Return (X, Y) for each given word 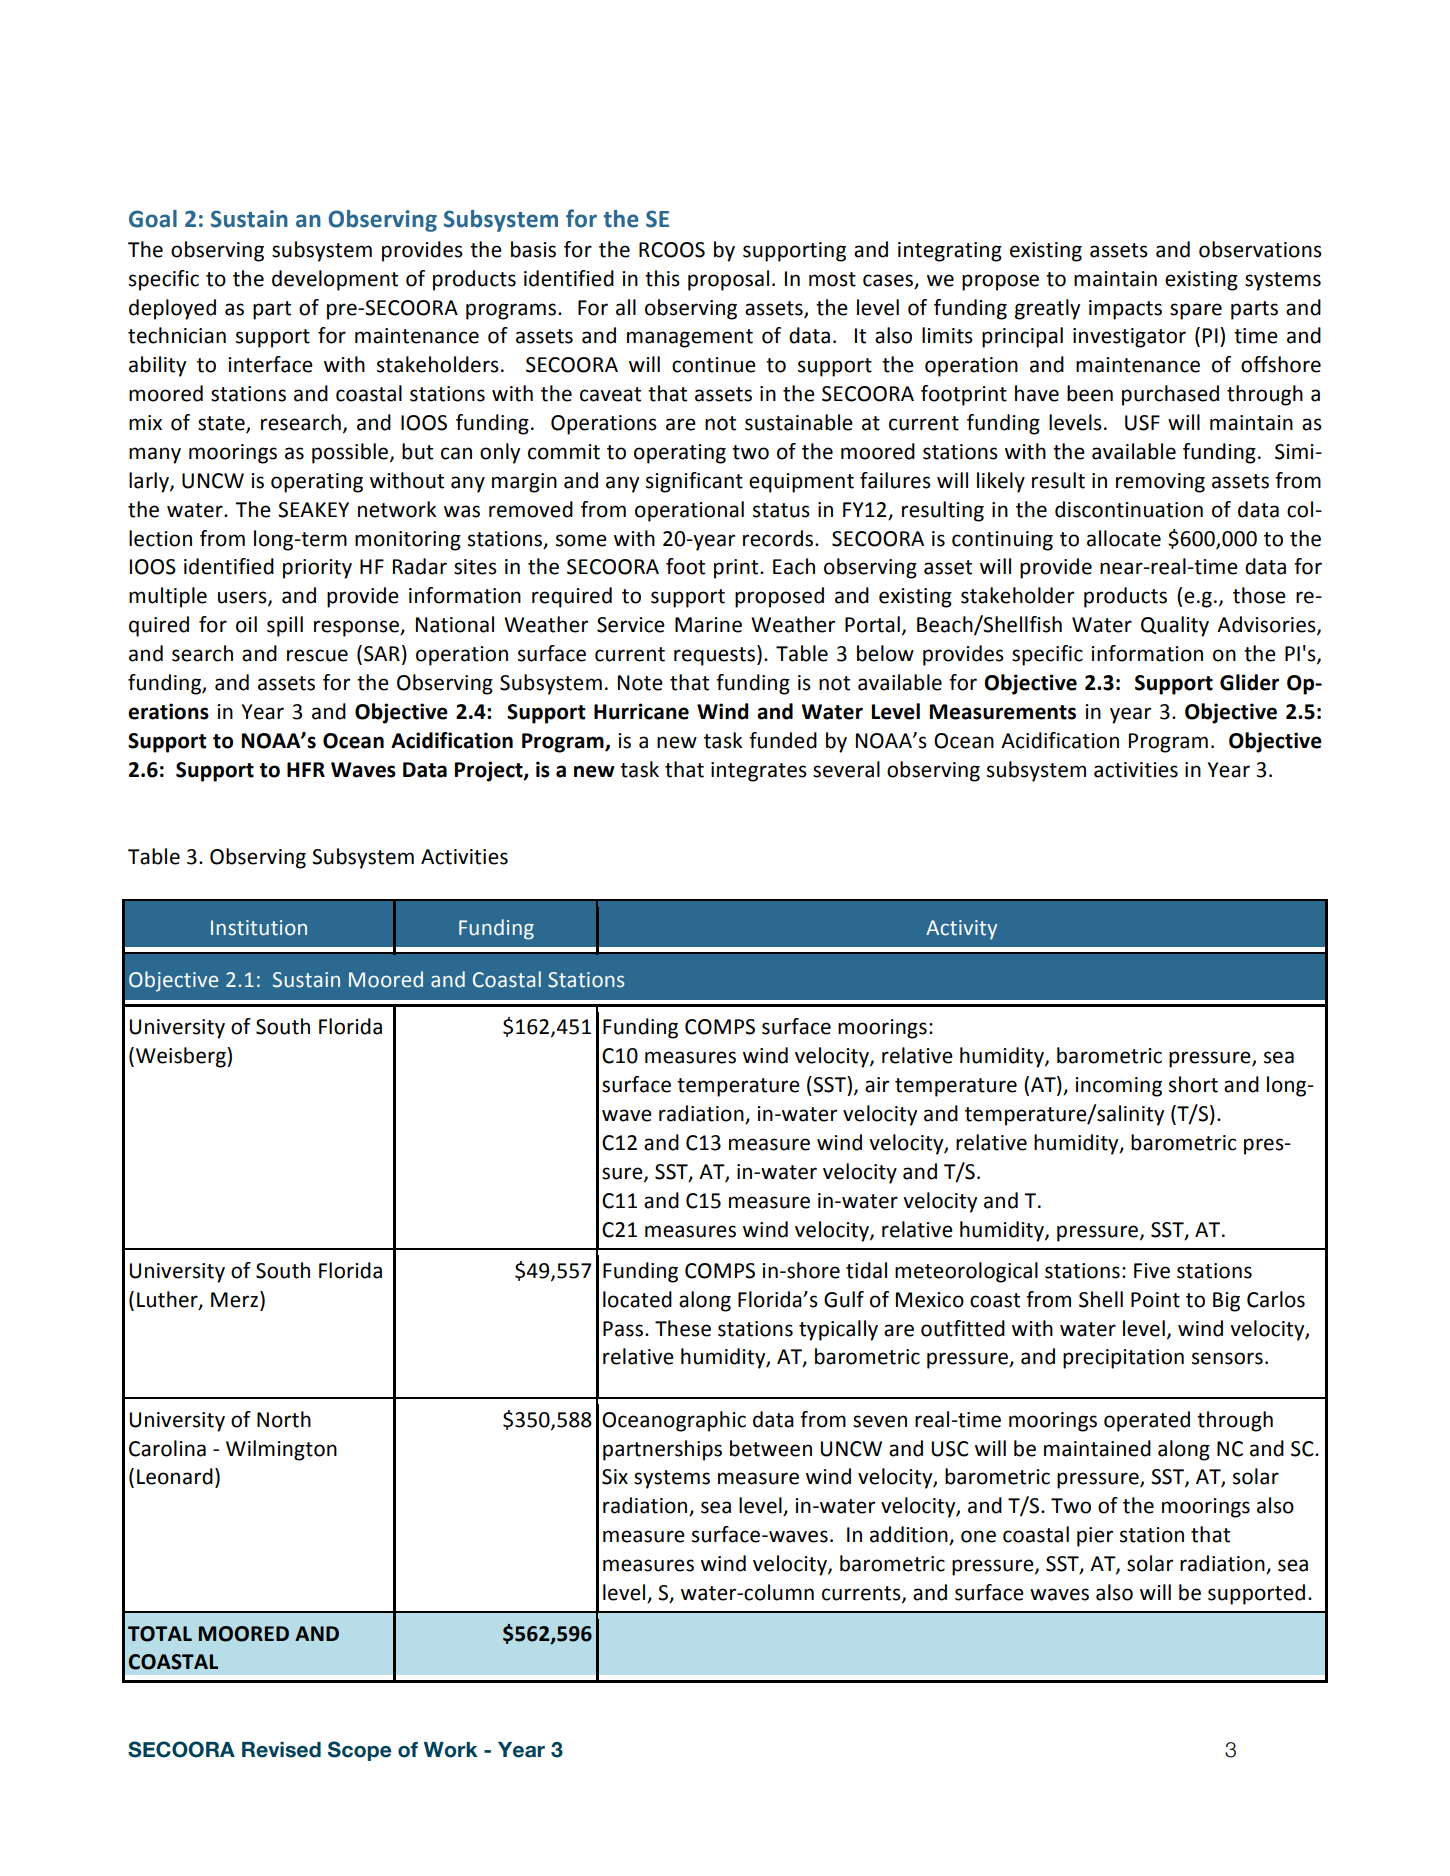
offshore (1281, 364)
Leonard (175, 1476)
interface (270, 364)
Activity (961, 930)
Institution (259, 928)
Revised (281, 1750)
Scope (360, 1751)
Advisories (1267, 625)
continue (714, 365)
